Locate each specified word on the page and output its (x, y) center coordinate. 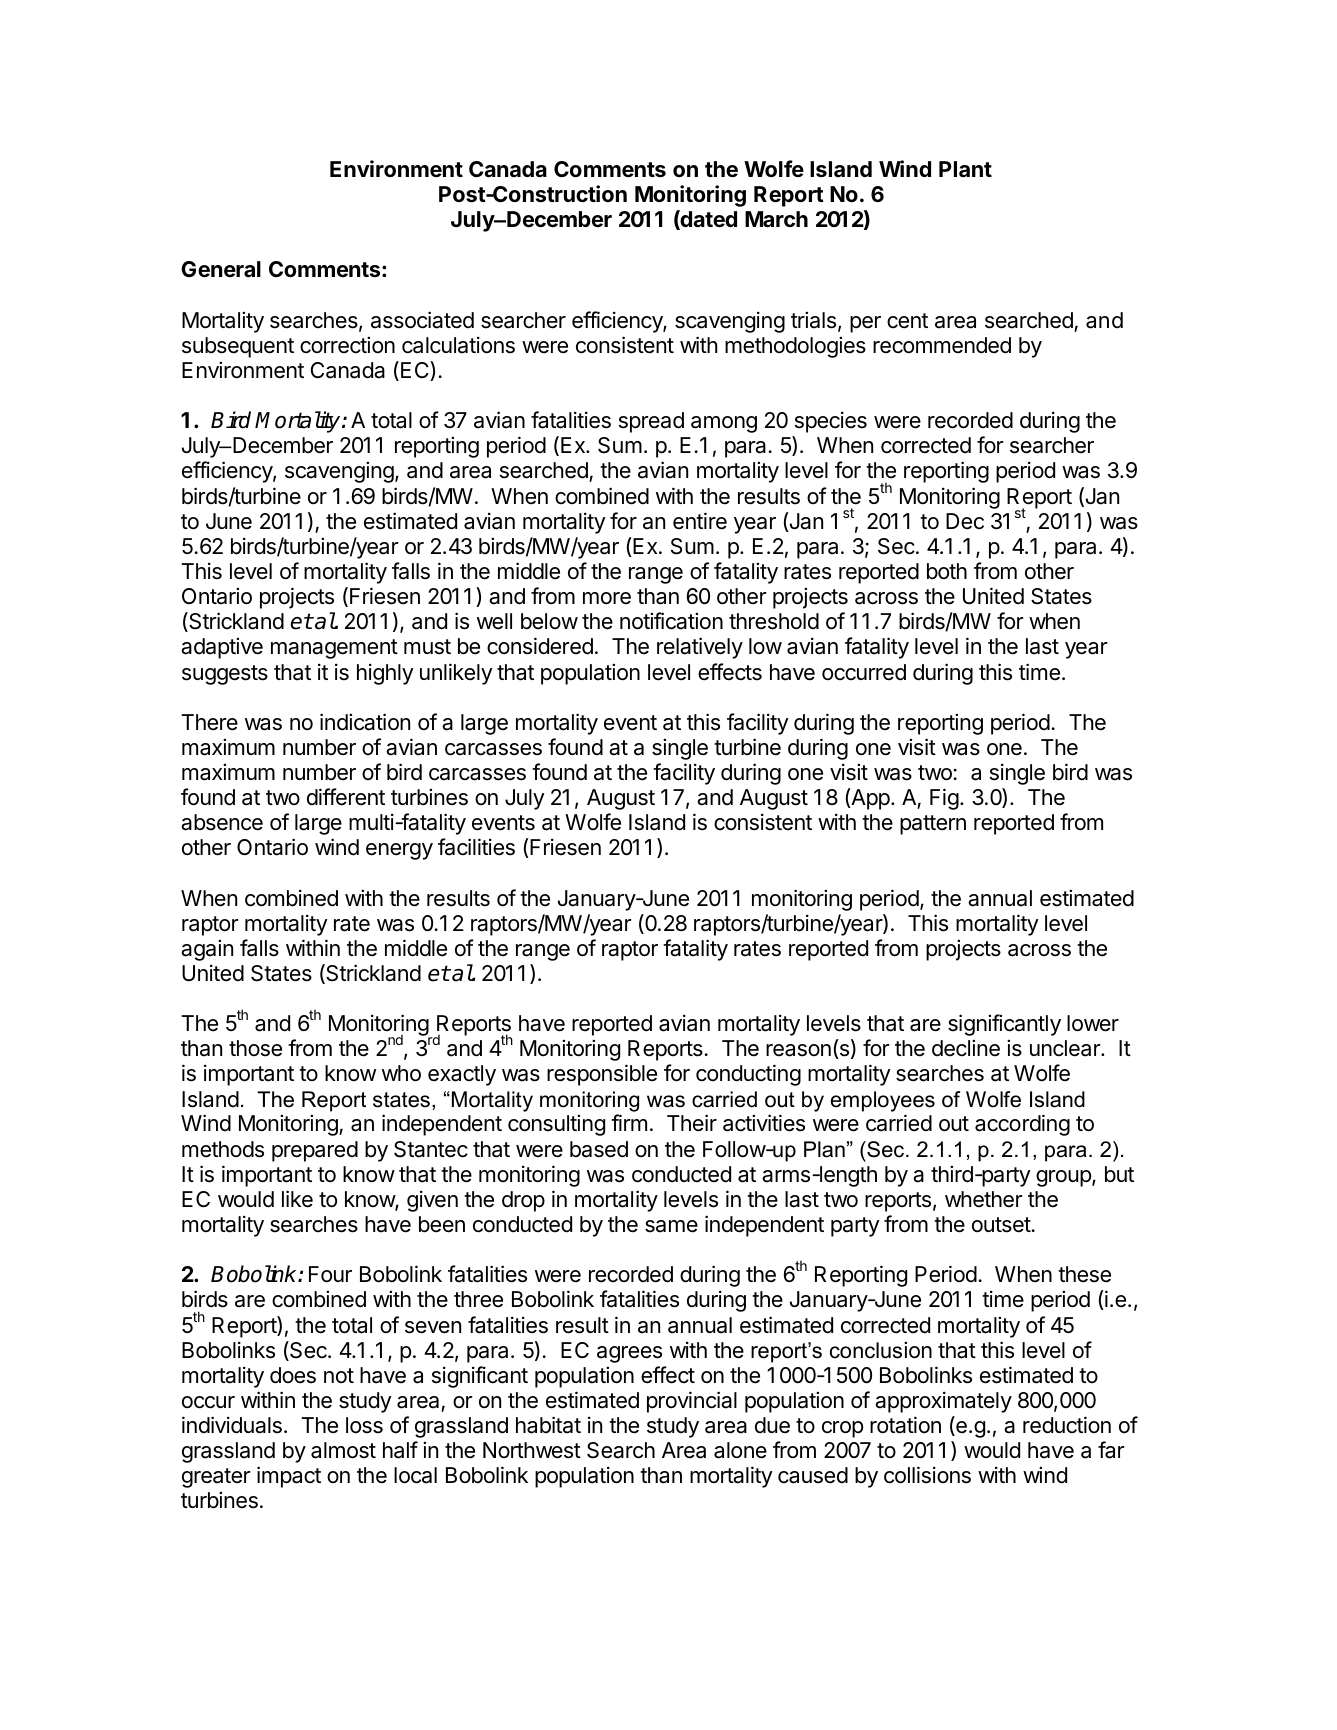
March (776, 219)
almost (343, 1450)
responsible (602, 1075)
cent (907, 321)
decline (966, 1048)
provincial (692, 1402)
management (334, 649)
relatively (700, 648)
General (221, 269)
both (947, 571)
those (255, 1048)
